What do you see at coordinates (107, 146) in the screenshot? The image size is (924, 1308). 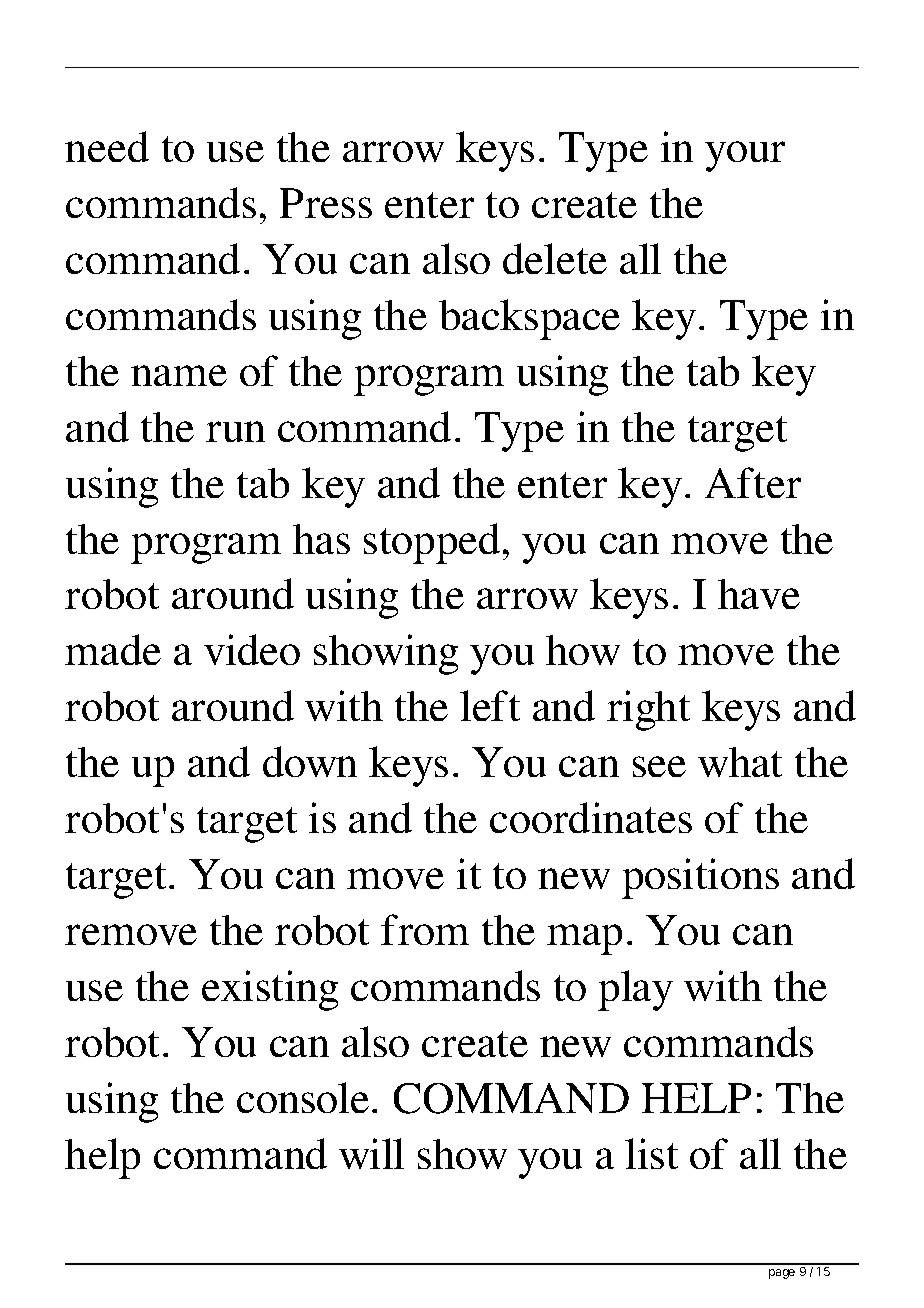 I see `need` at bounding box center [107, 146].
